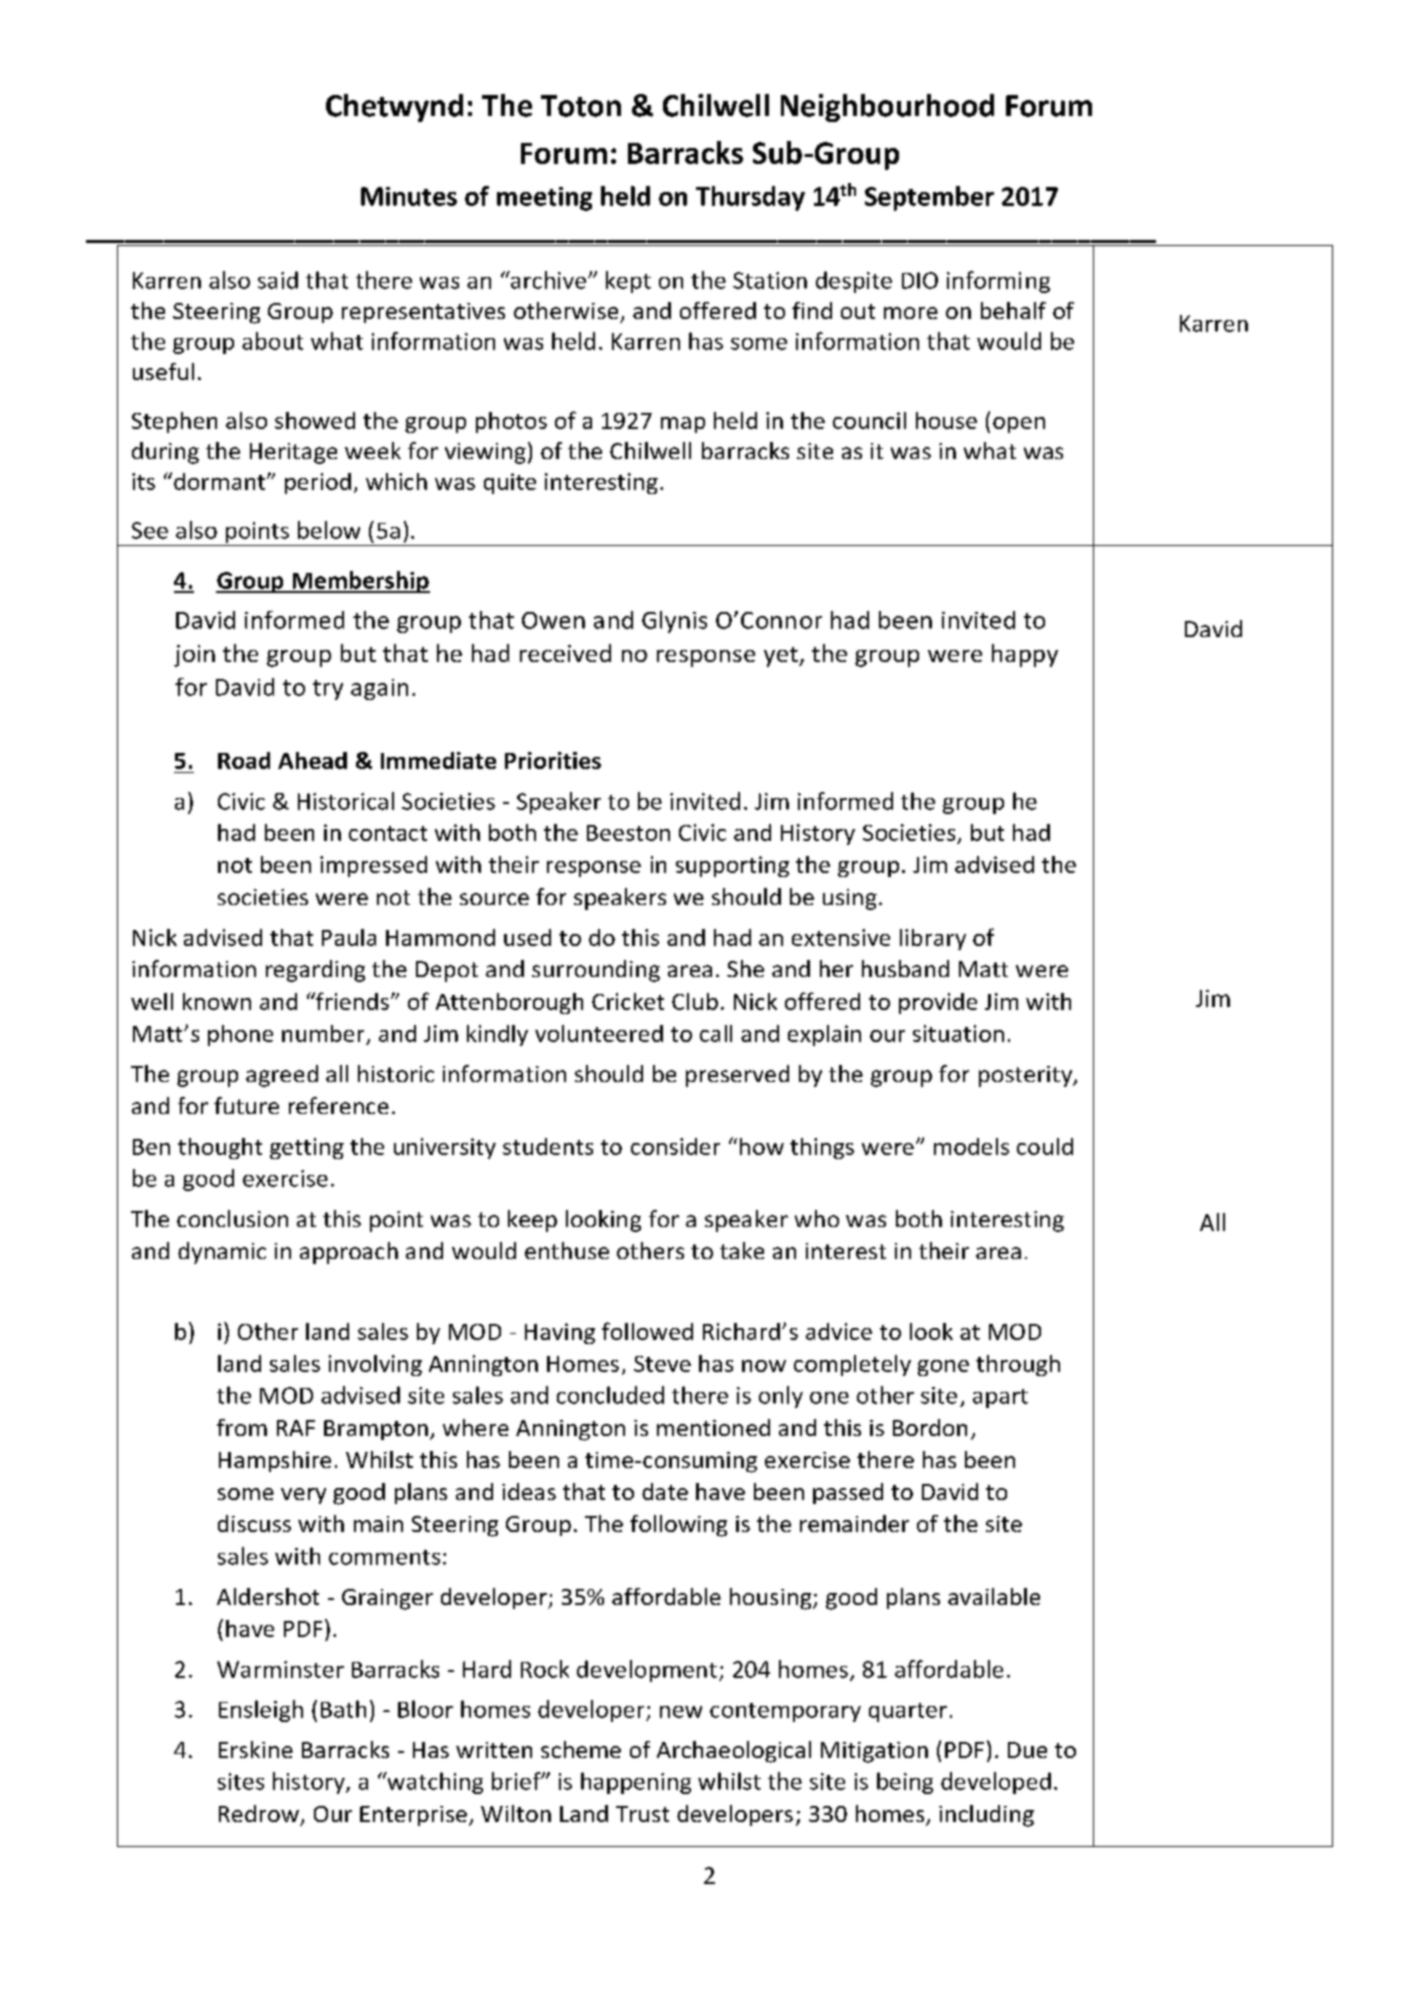  Describe the element at coordinates (217, 1001) in the screenshot. I see `known` at that location.
